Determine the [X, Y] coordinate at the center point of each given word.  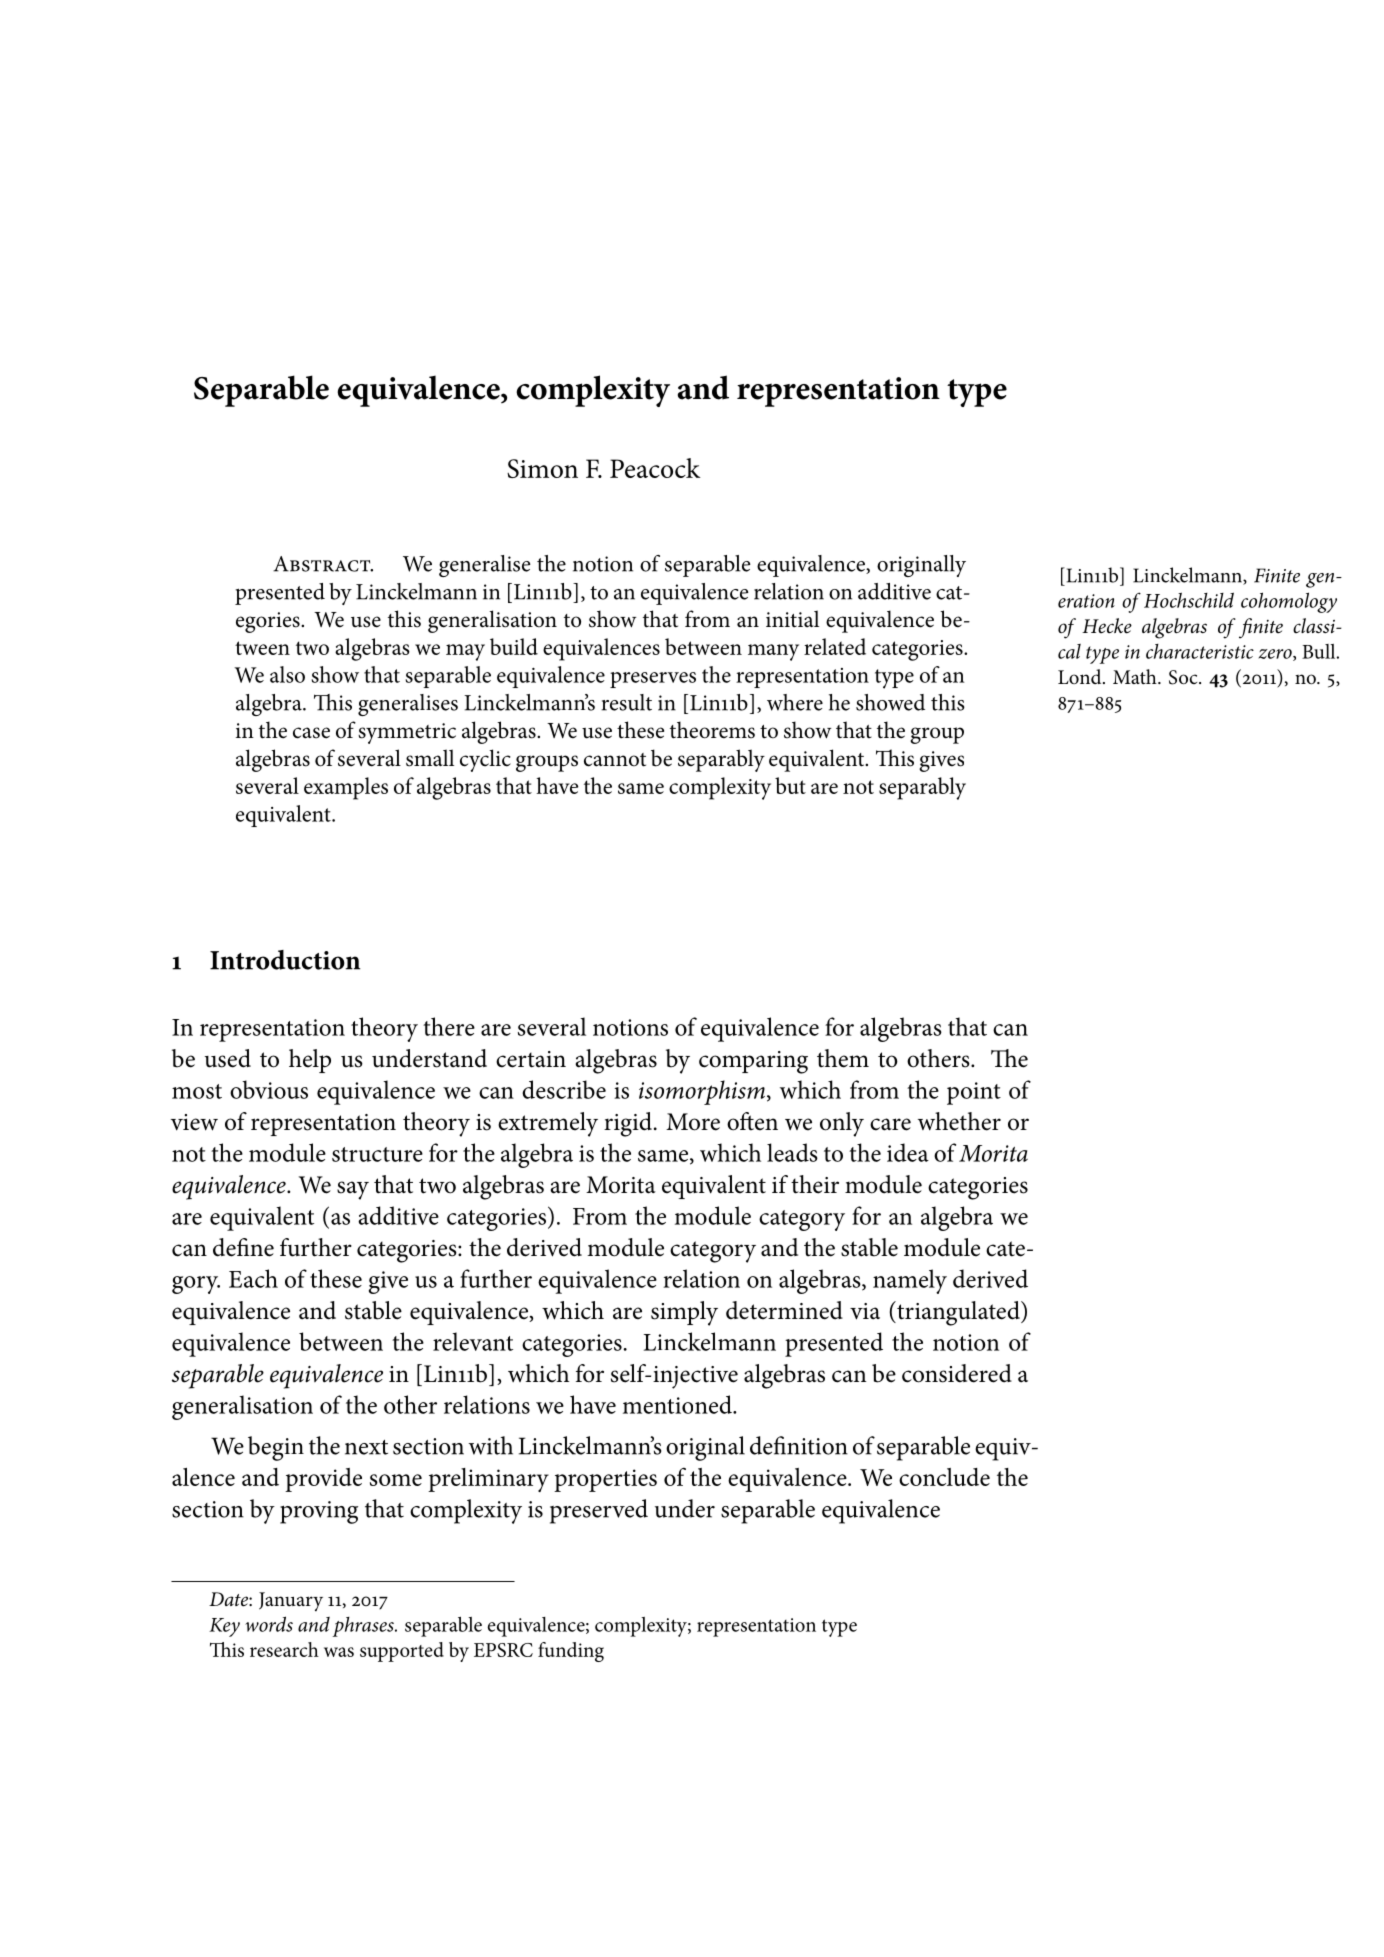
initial [792, 619]
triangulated [958, 1313]
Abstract [323, 564]
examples [346, 788]
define [243, 1247]
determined [784, 1310]
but [790, 785]
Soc [1184, 677]
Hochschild [1189, 600]
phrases [364, 1627]
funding [571, 1652]
